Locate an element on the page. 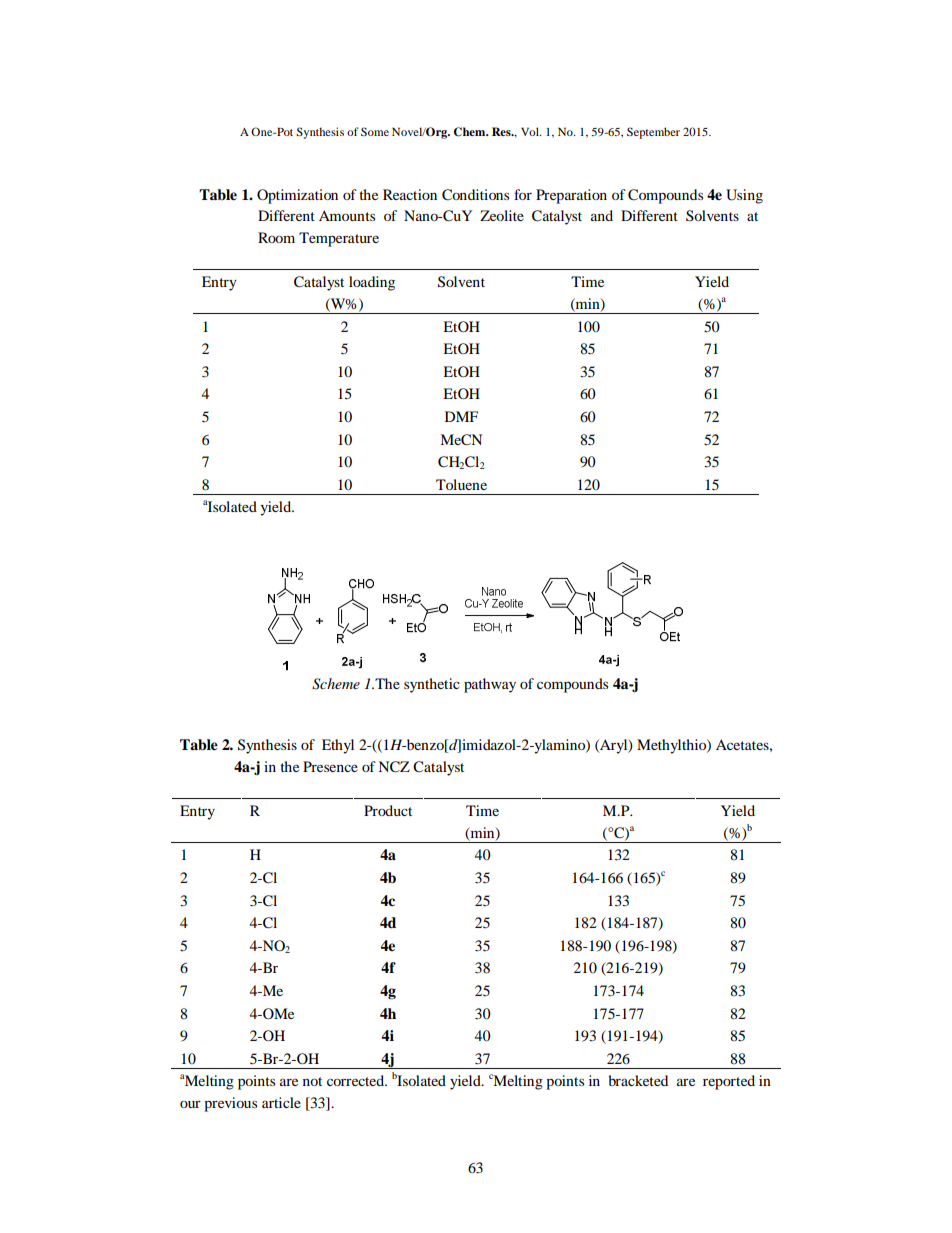  corrected is located at coordinates (357, 1080).
